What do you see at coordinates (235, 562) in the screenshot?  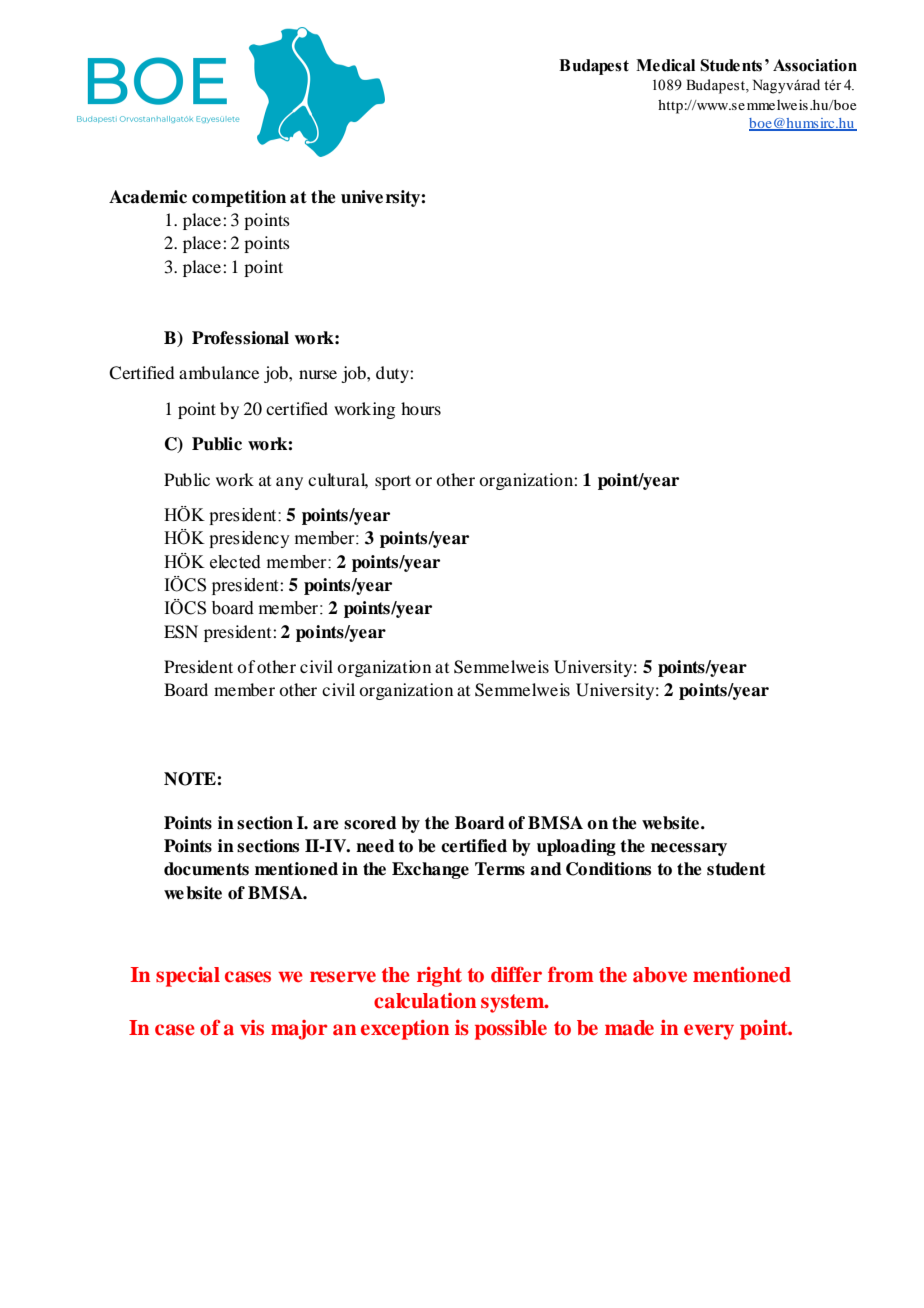 I see `elected` at bounding box center [235, 562].
